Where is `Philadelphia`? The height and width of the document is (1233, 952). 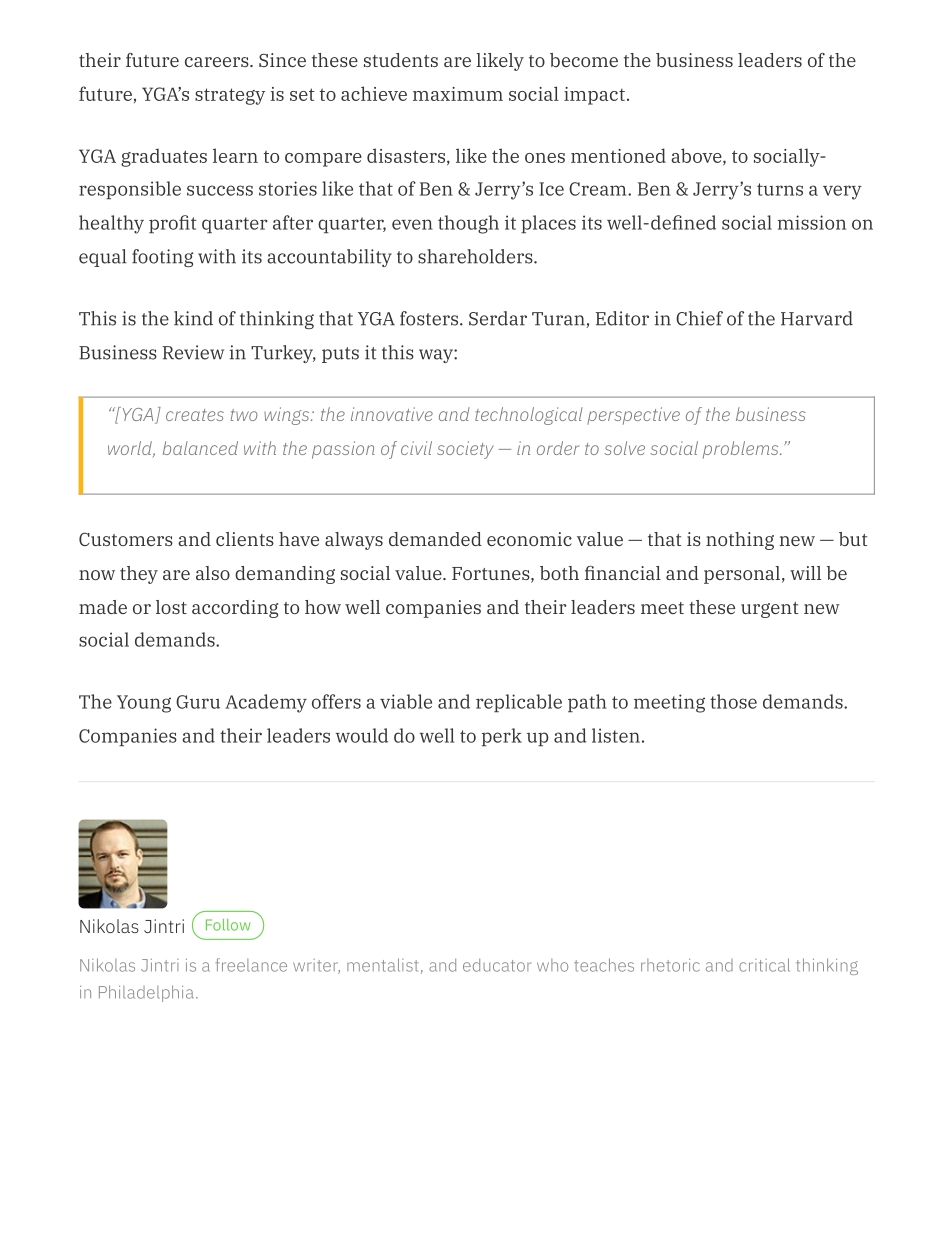
Philadelphia is located at coordinates (146, 993).
